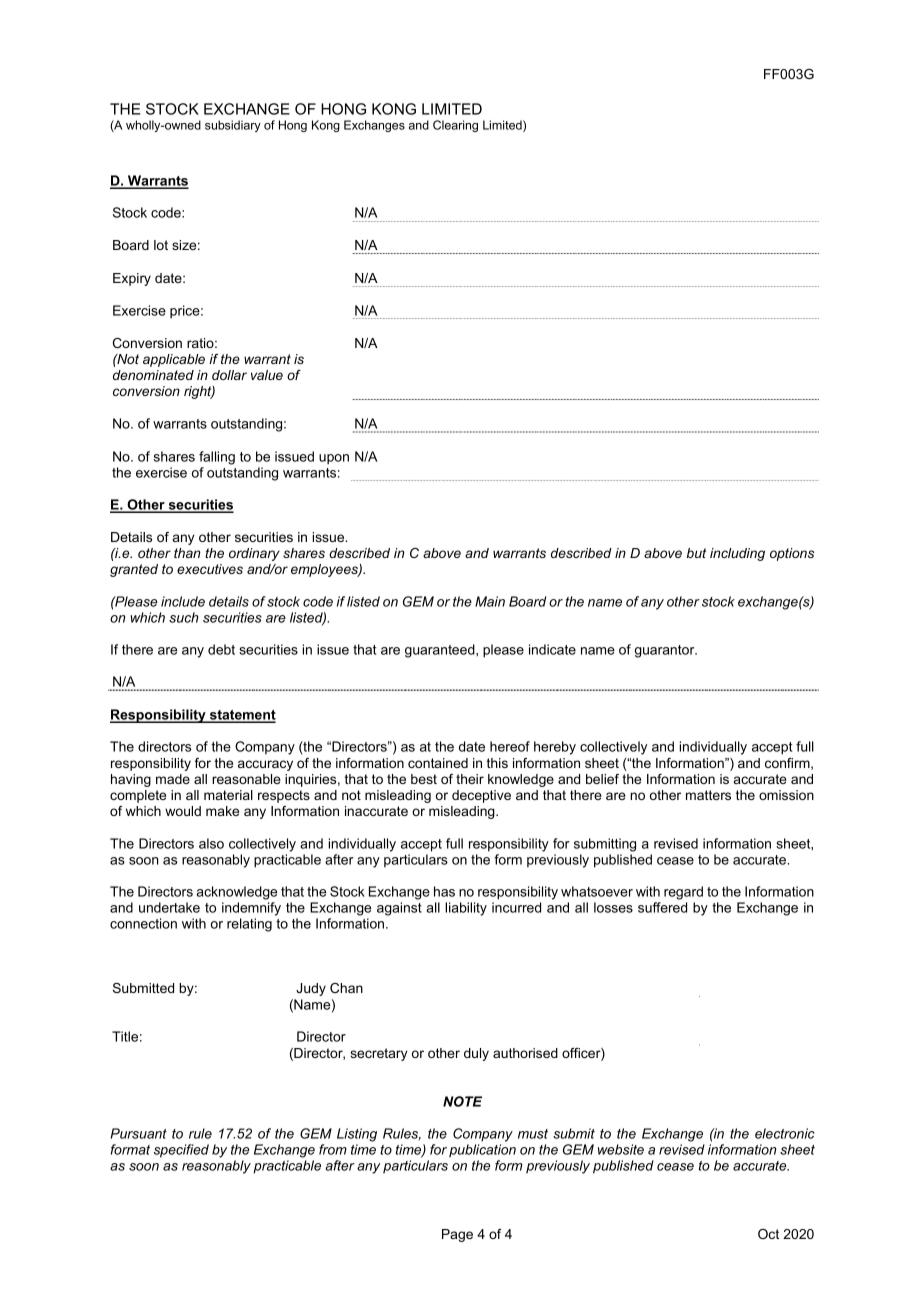 The image size is (924, 1308). I want to click on specified, so click(181, 1151).
